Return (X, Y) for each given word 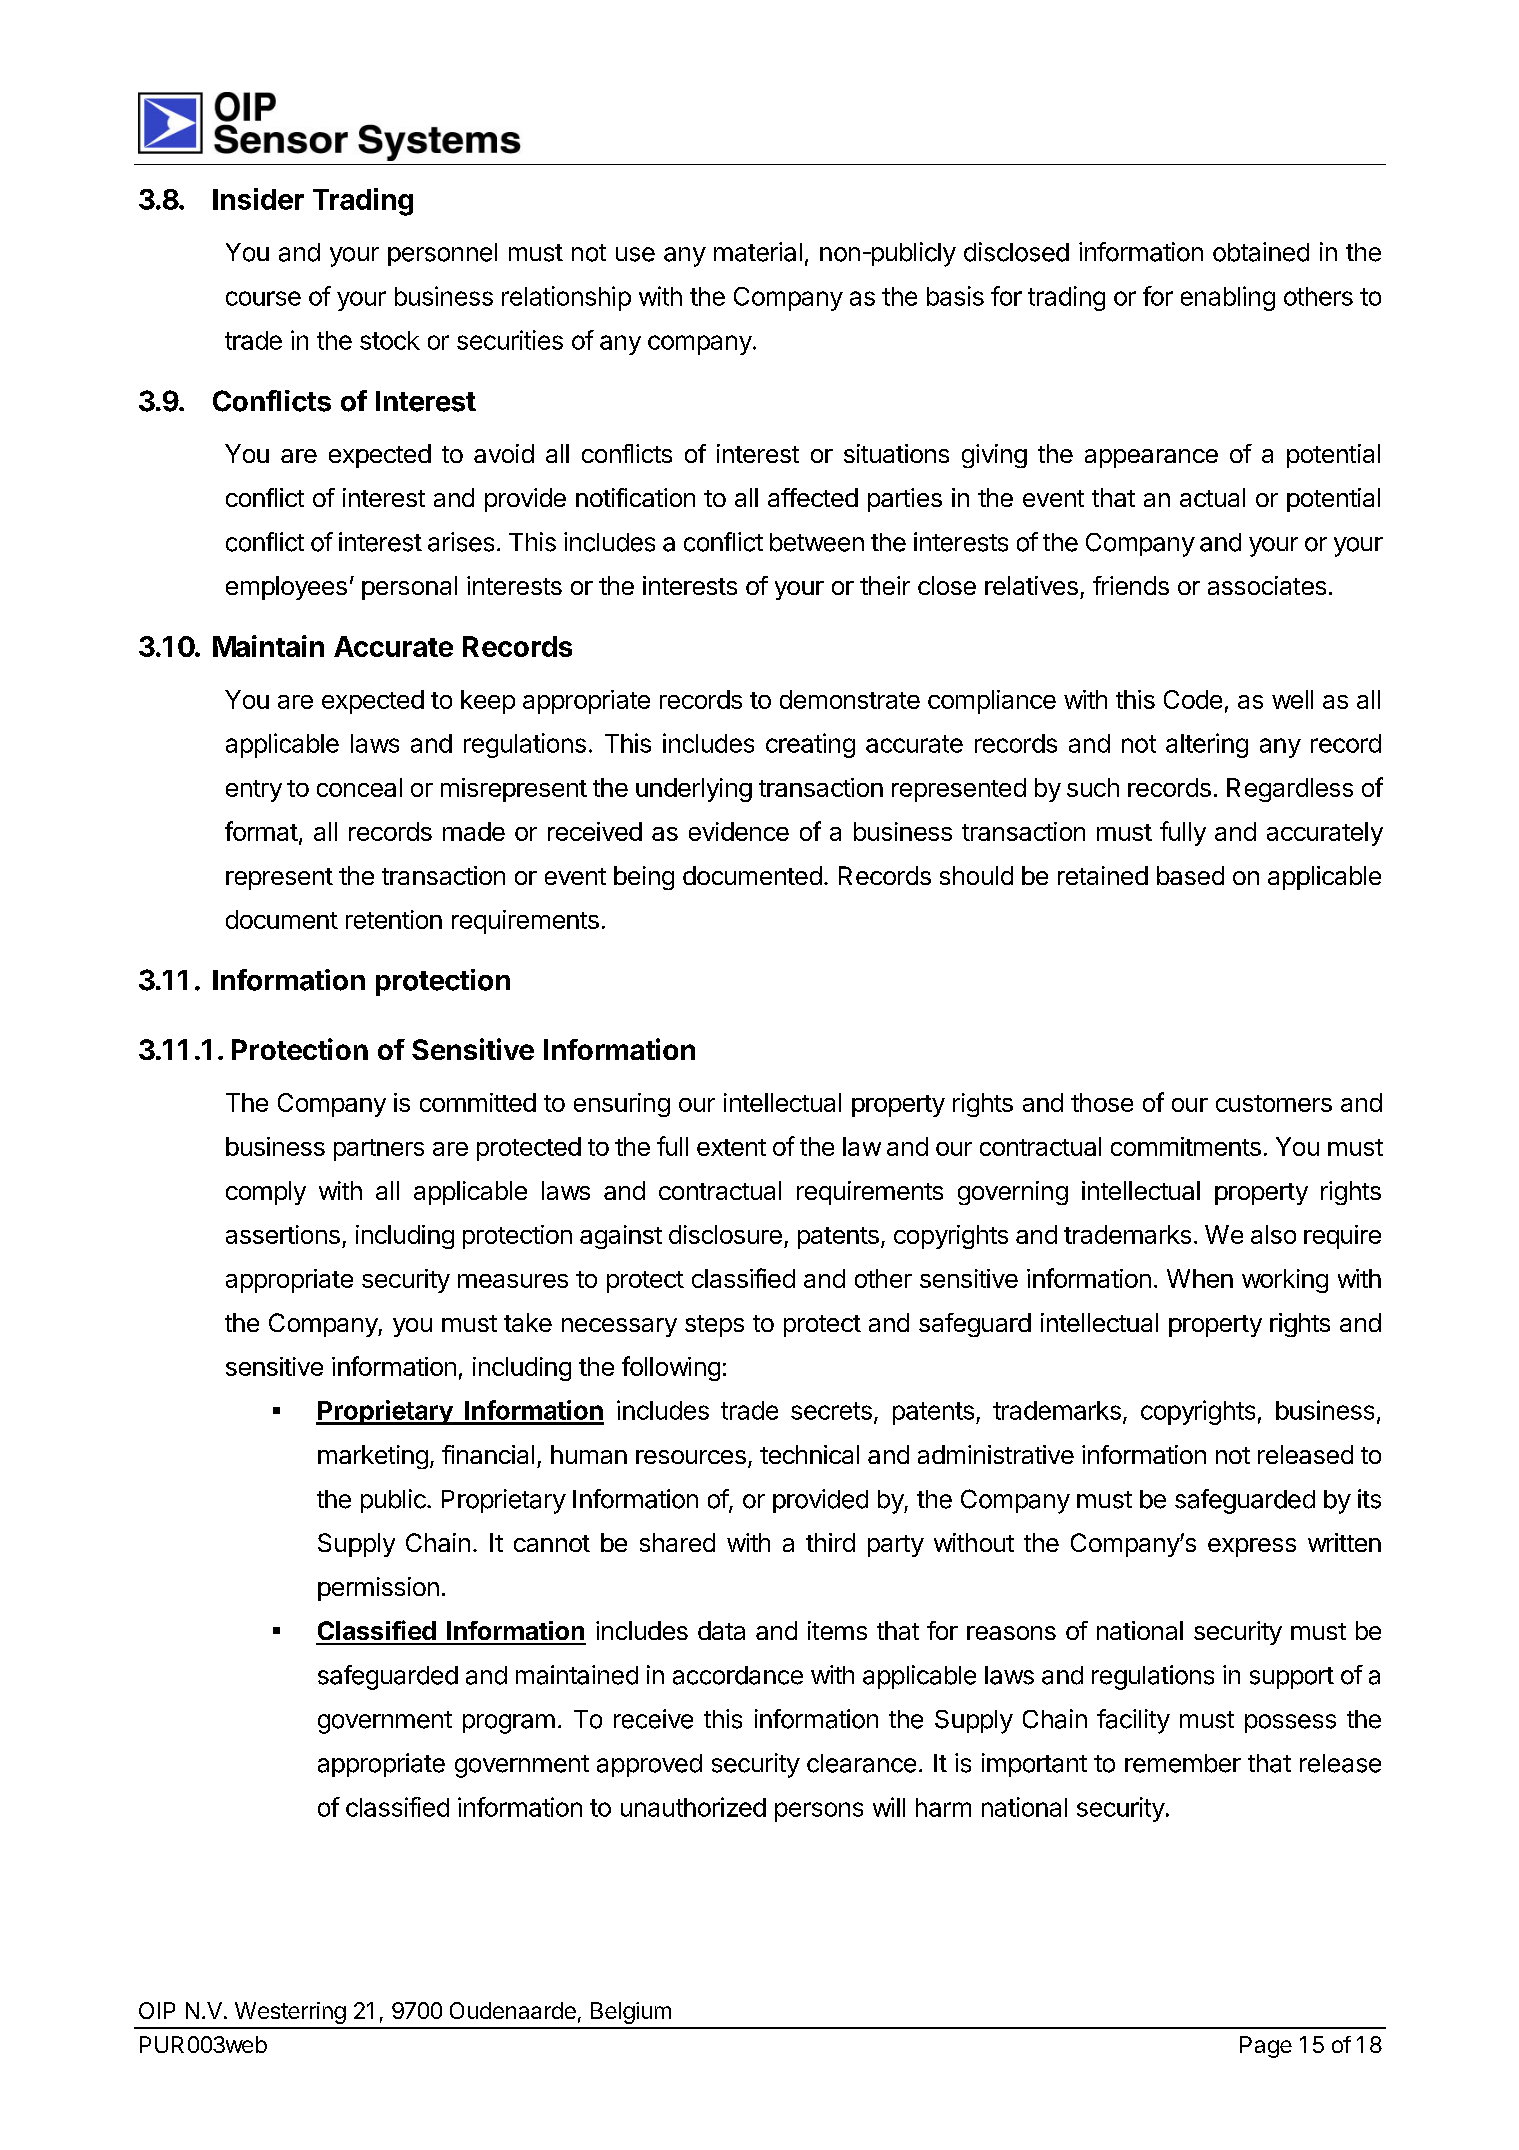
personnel (442, 254)
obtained (1261, 252)
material (758, 252)
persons (819, 1812)
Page (1266, 2047)
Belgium (631, 2013)
